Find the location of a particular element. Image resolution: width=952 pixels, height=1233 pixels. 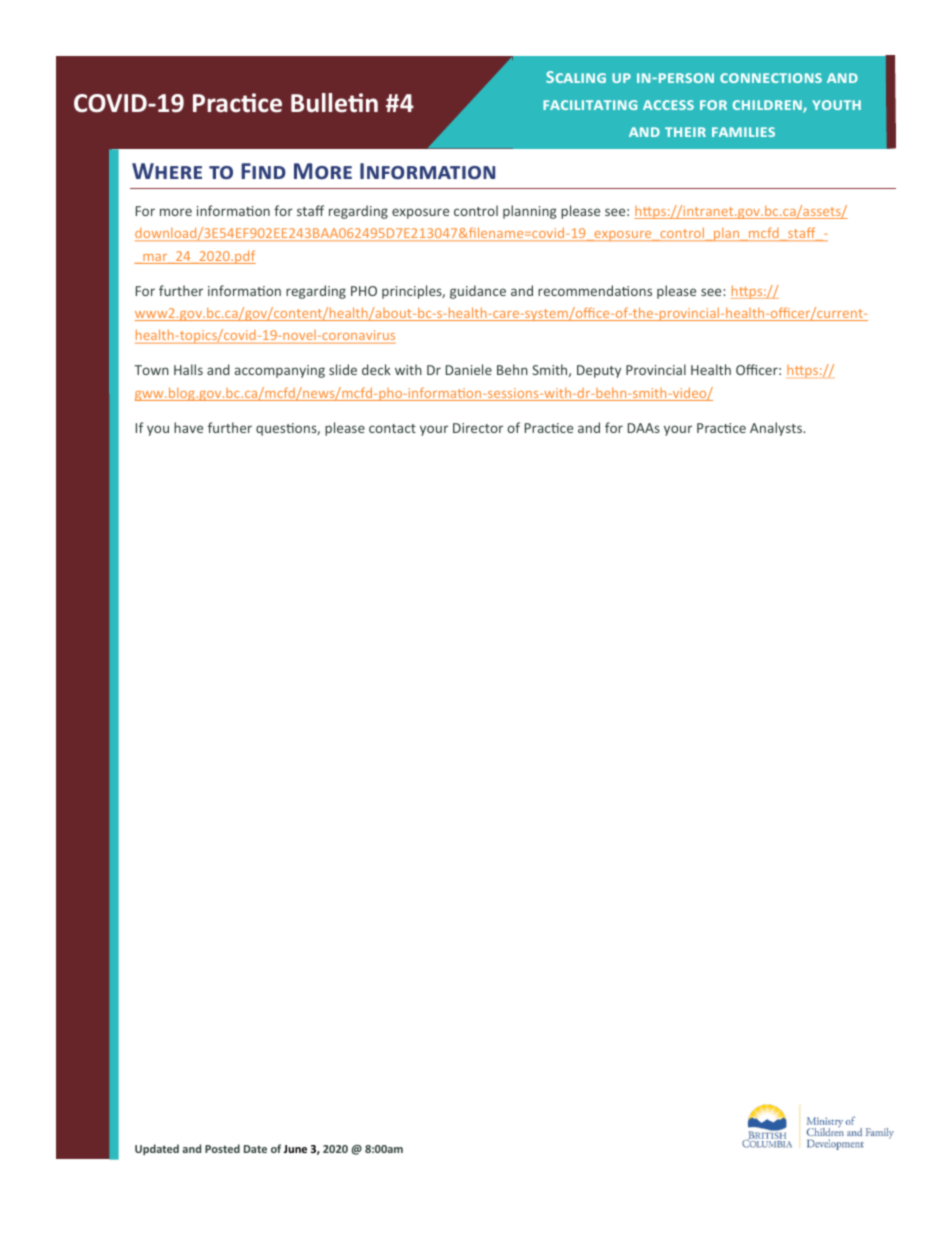

June is located at coordinates (295, 1149).
